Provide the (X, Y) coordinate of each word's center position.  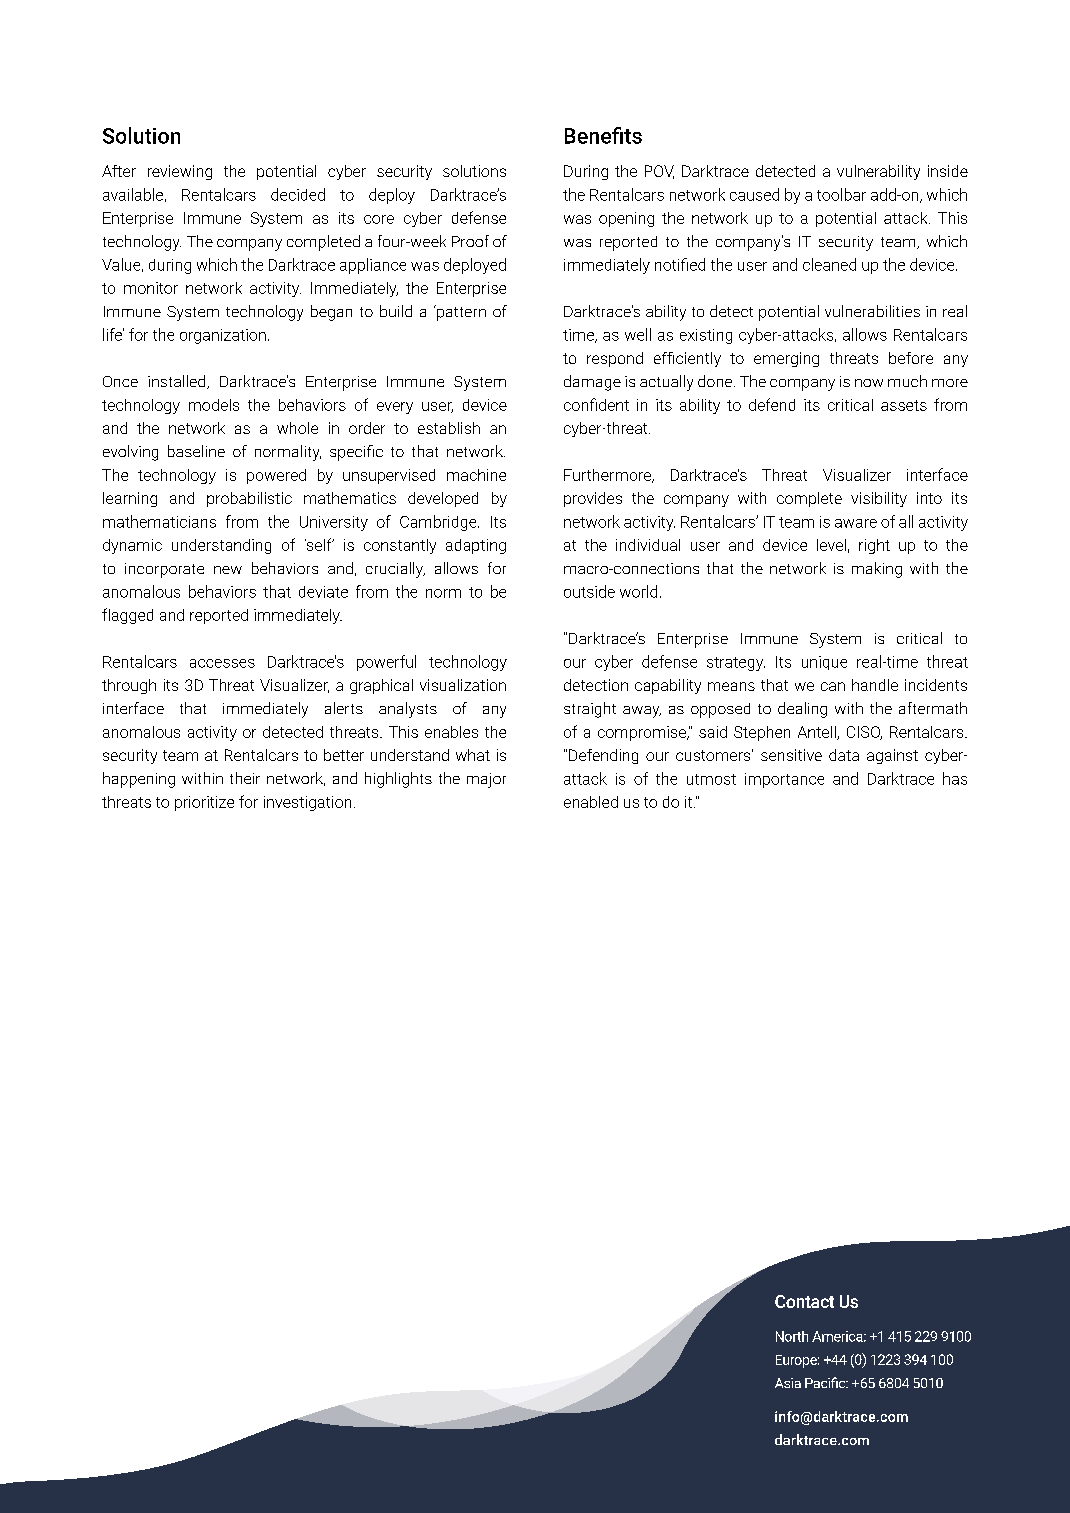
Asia (788, 1383)
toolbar (841, 194)
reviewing (180, 172)
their (245, 778)
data (844, 755)
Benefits (603, 135)
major (486, 780)
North (792, 1336)
